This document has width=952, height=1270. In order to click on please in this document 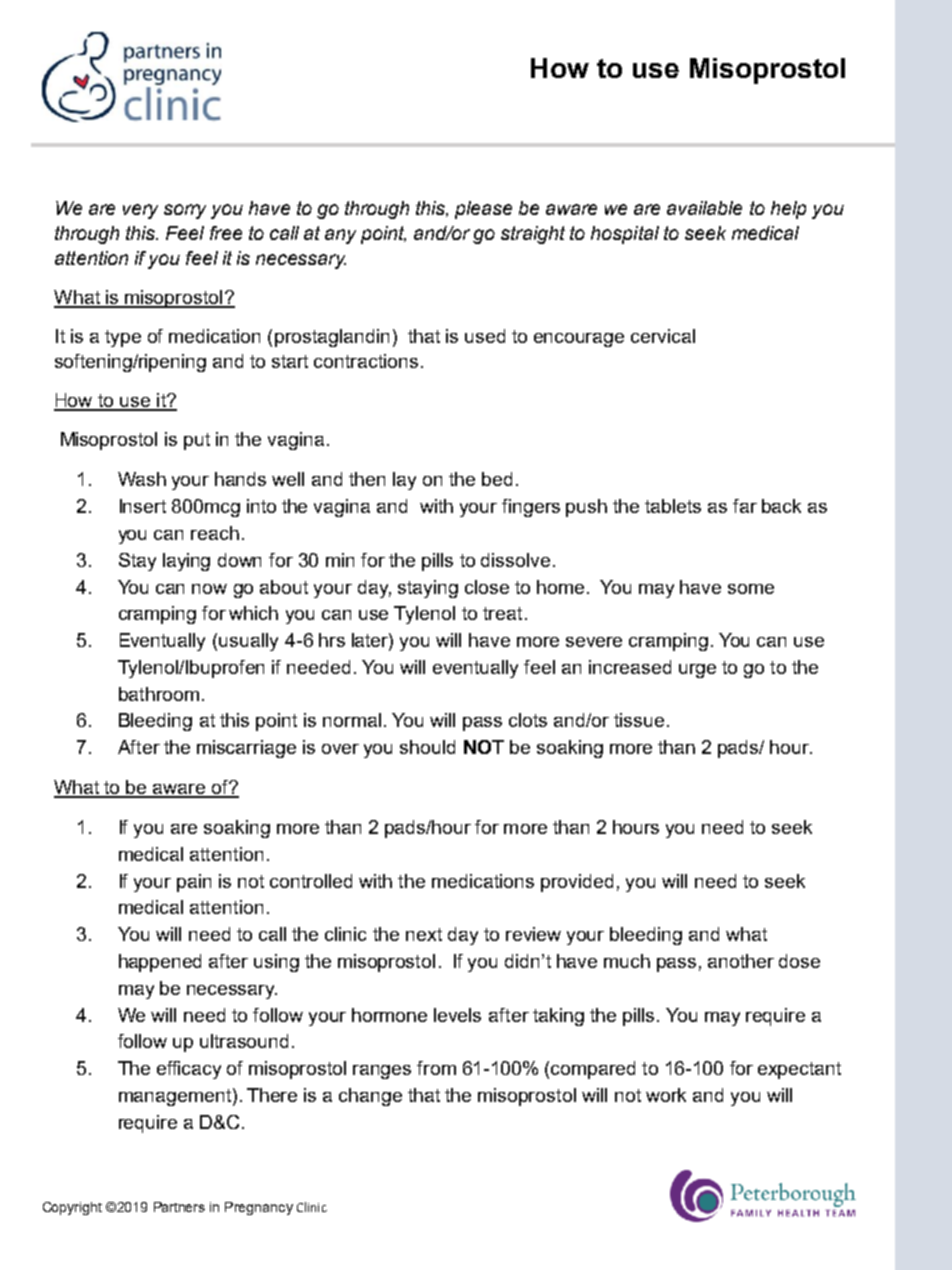, I will do `click(483, 210)`.
